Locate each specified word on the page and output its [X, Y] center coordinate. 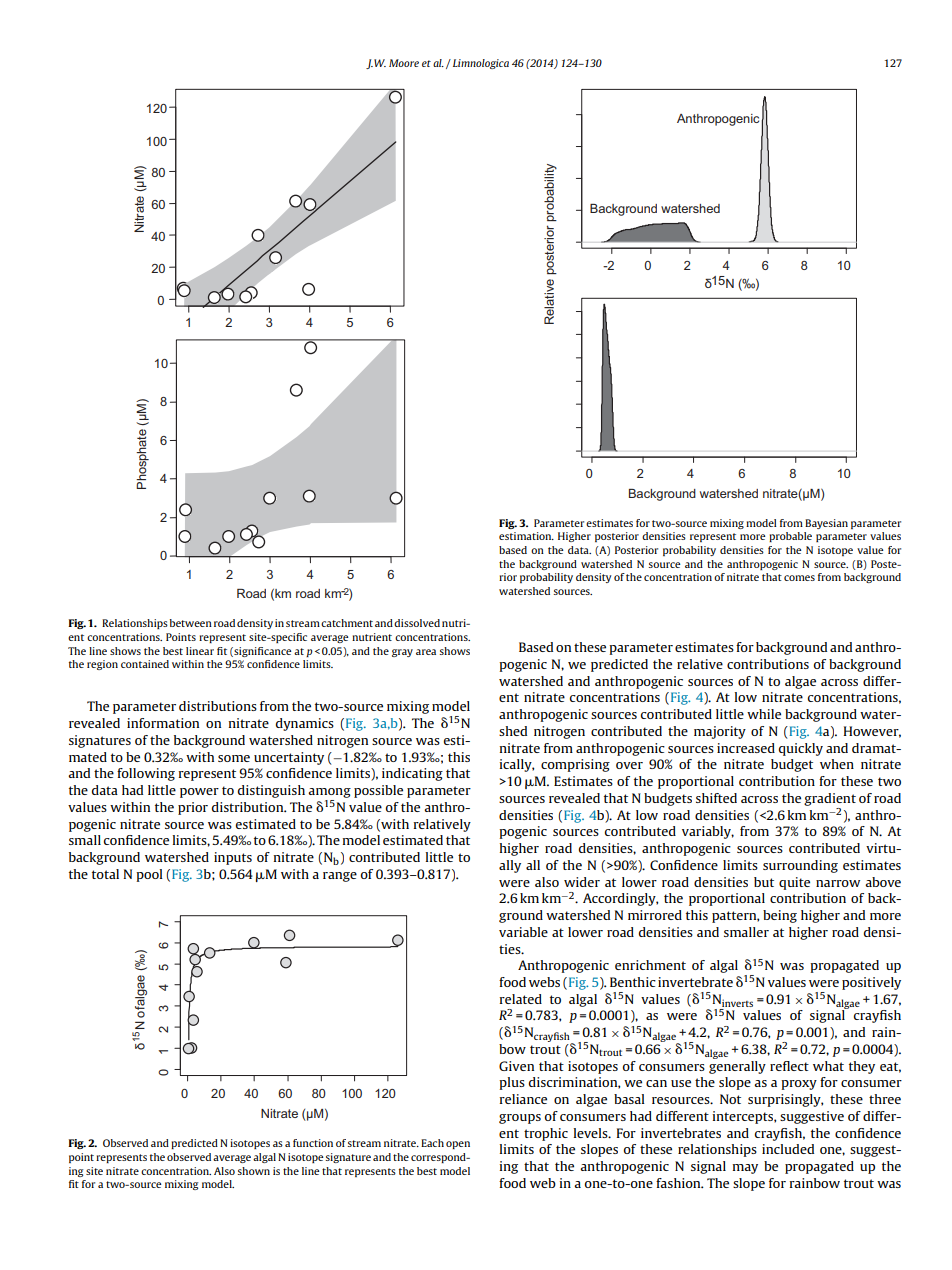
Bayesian [826, 524]
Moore [404, 63]
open [458, 1145]
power [199, 793]
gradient [830, 799]
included [788, 1149]
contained [145, 664]
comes [799, 578]
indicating [412, 774]
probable [790, 537]
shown [253, 1171]
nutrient [372, 637]
